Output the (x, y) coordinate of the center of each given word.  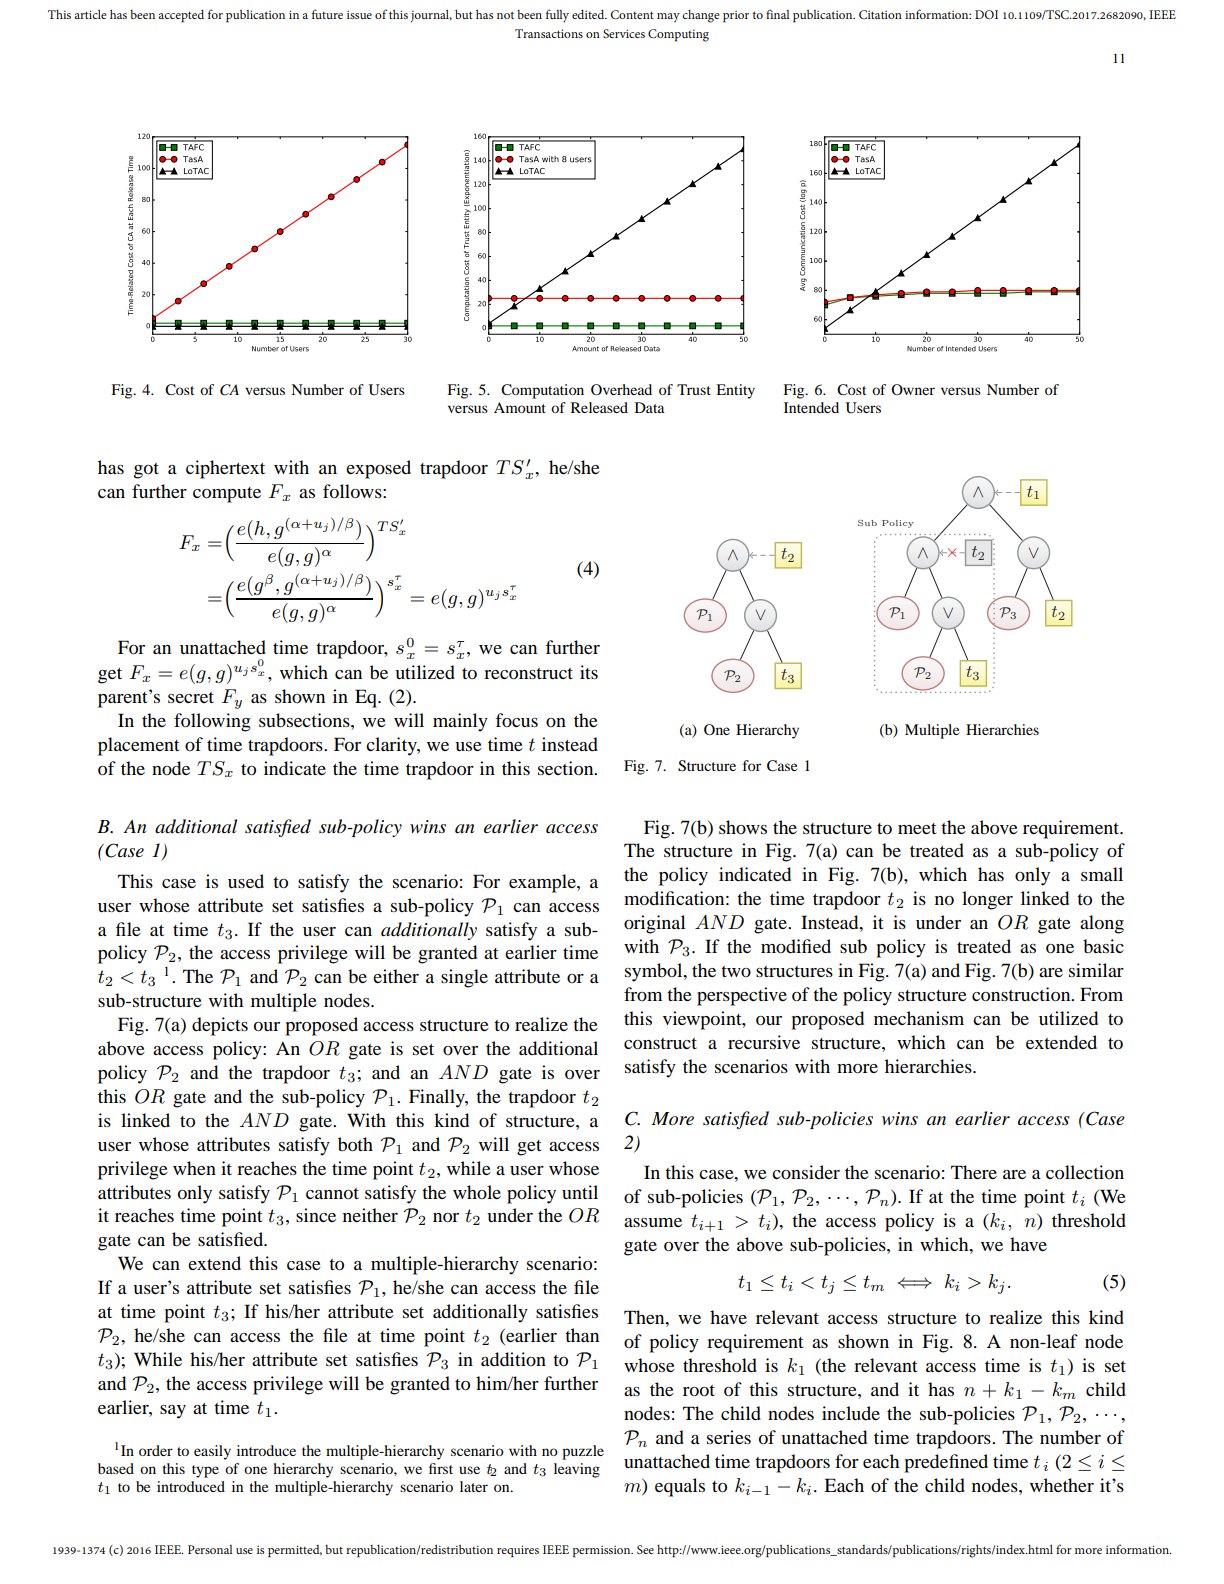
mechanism (919, 1018)
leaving (577, 1470)
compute (227, 495)
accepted (181, 16)
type (205, 1471)
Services (624, 33)
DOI (986, 14)
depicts (220, 1026)
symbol (655, 972)
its (589, 672)
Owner (913, 389)
